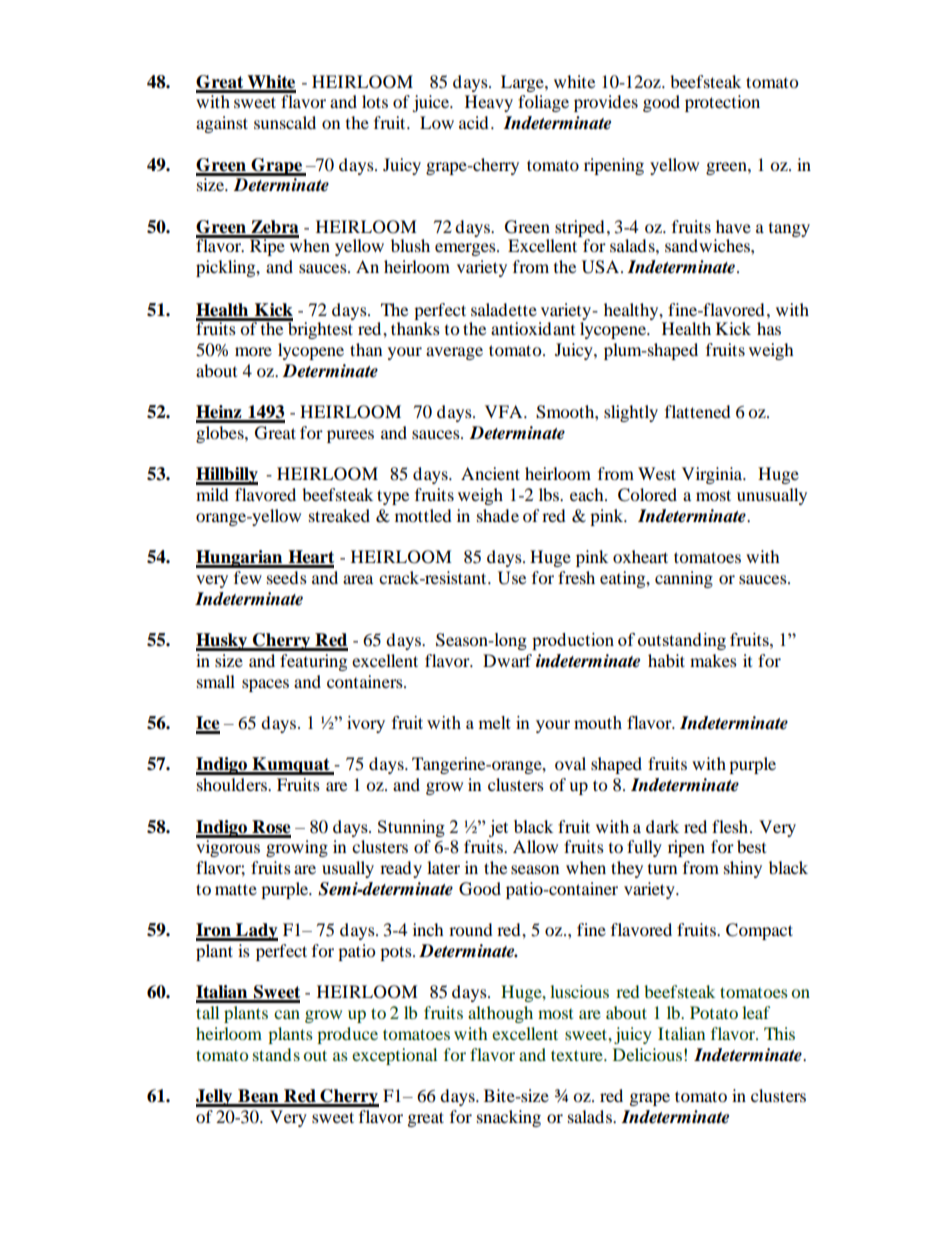  What do you see at coordinates (722, 103) in the screenshot?
I see `protection` at bounding box center [722, 103].
